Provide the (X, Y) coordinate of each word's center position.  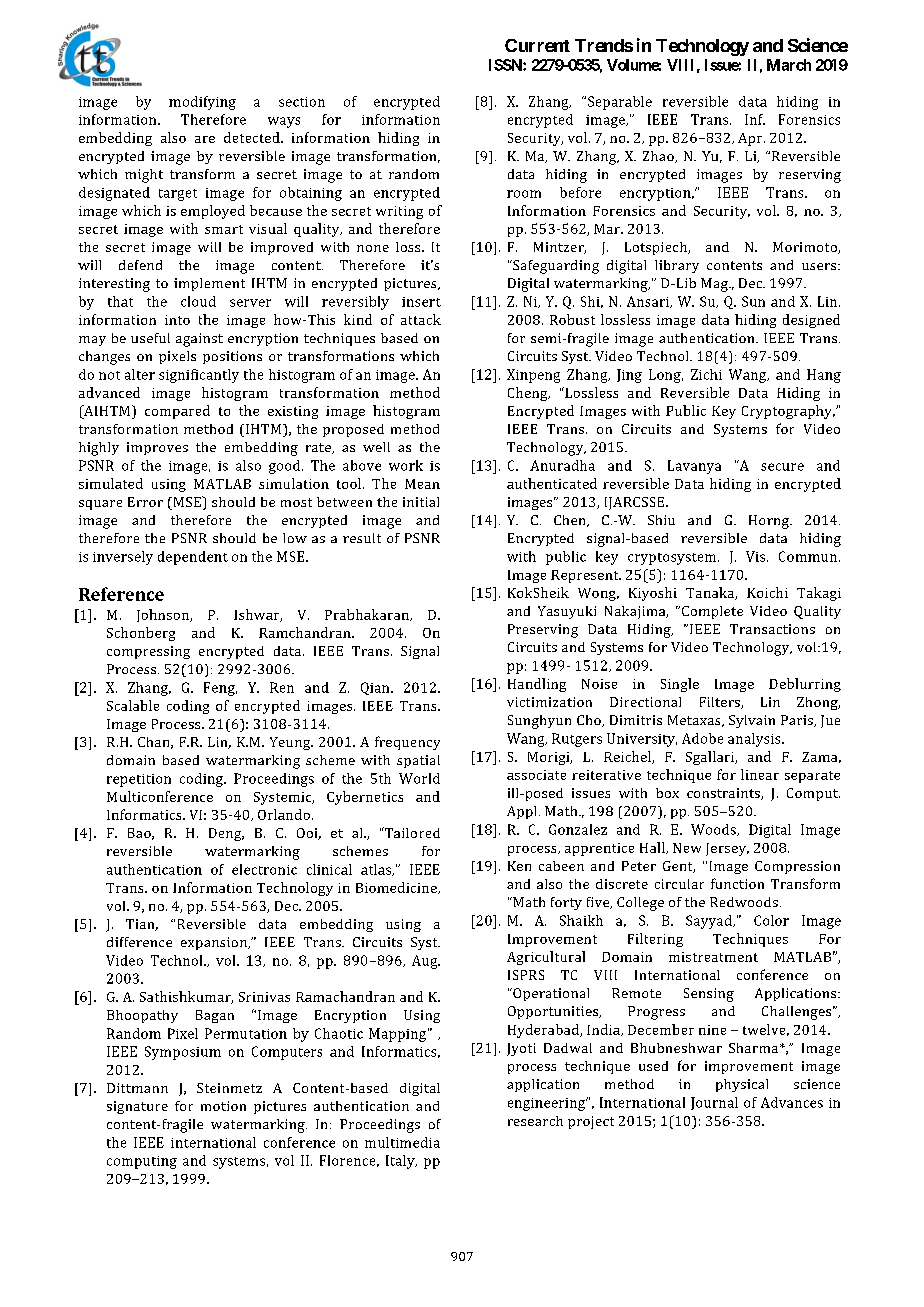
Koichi (767, 592)
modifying (202, 103)
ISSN (506, 65)
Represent (586, 576)
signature (137, 1107)
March (789, 65)
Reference (121, 594)
